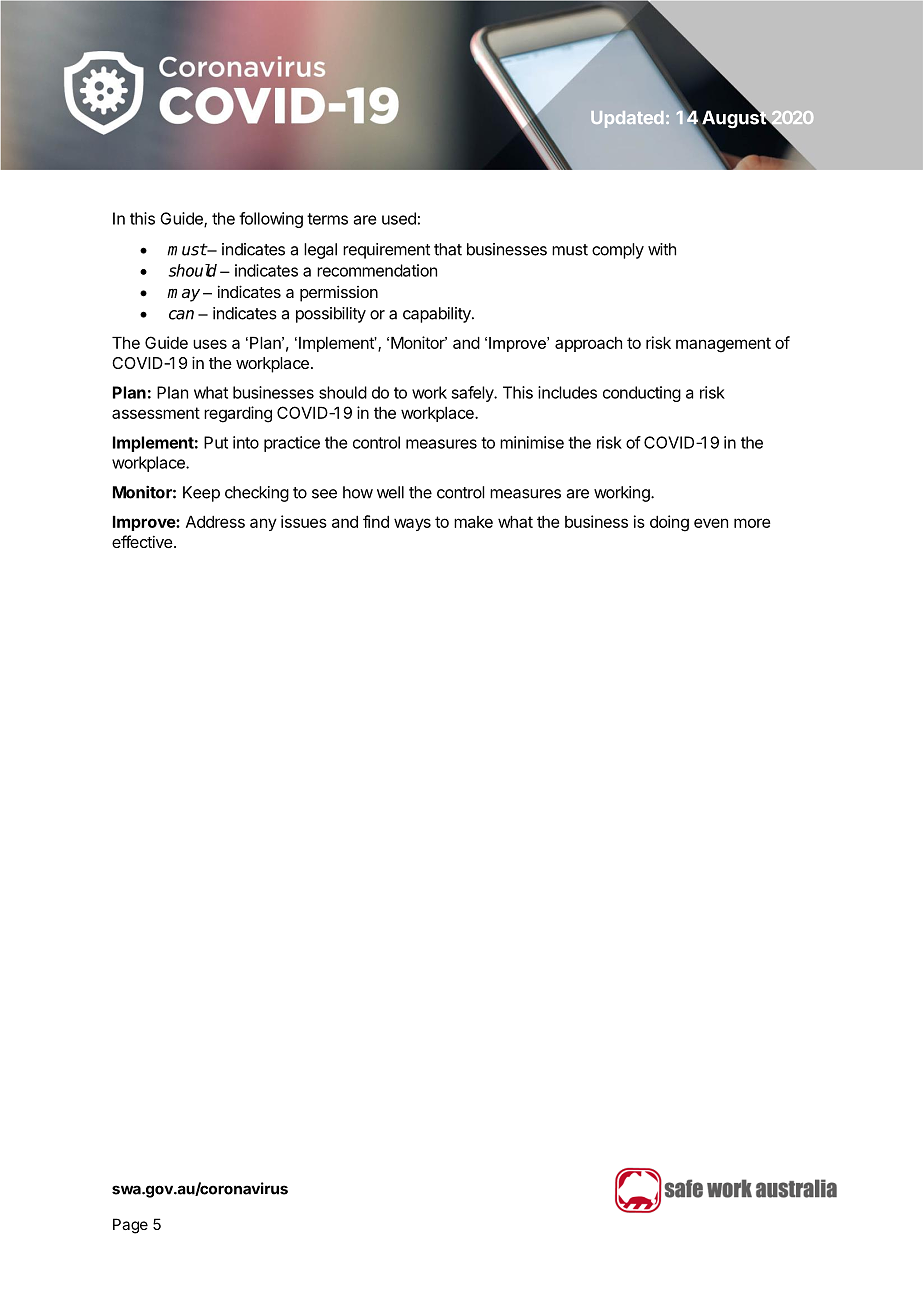  Describe the element at coordinates (669, 523) in the page. I see `doing` at that location.
